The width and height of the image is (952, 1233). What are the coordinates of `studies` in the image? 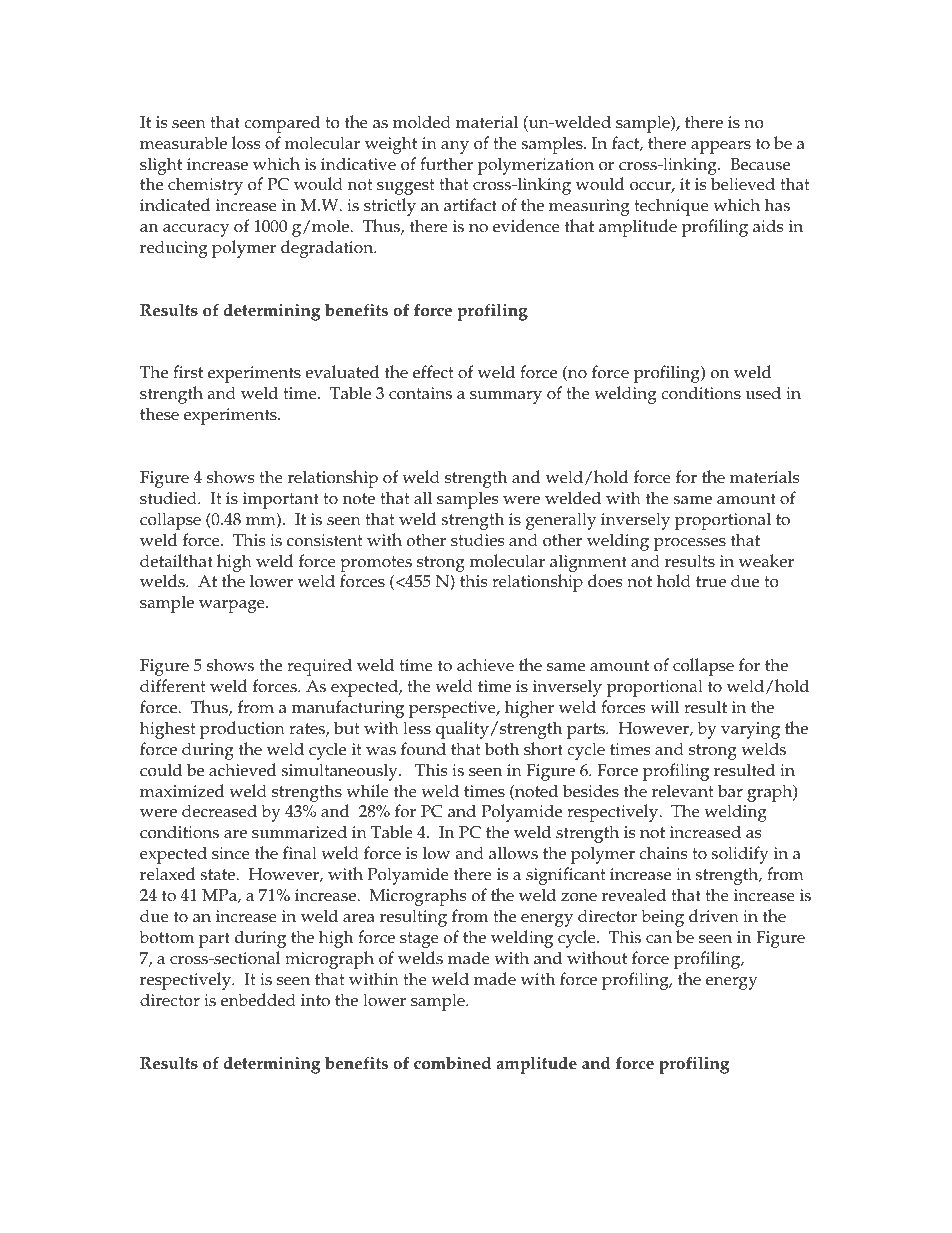 It's located at (477, 540).
